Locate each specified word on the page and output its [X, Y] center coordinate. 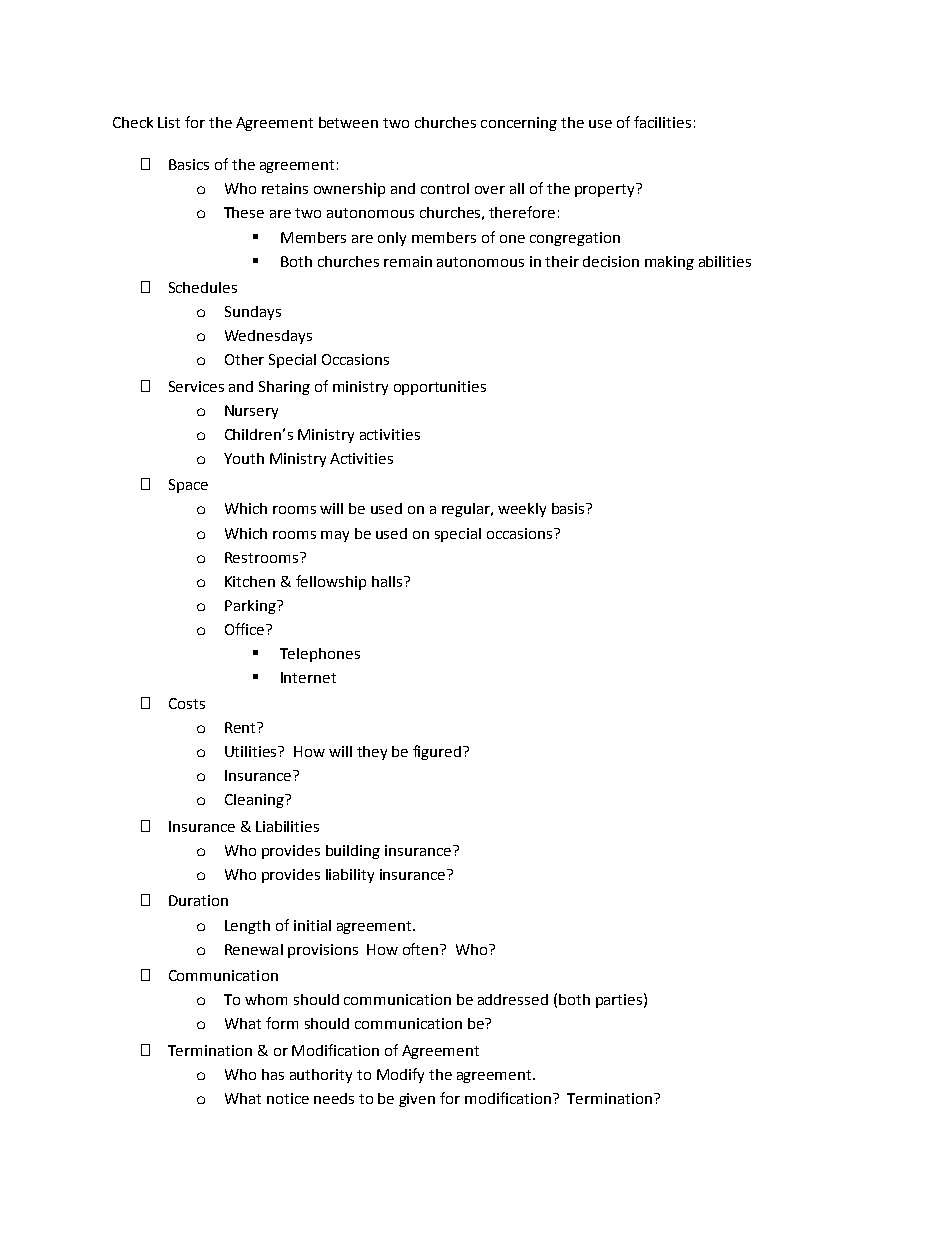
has [273, 1074]
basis [569, 508]
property [606, 190]
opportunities [440, 388]
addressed [513, 999]
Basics [189, 164]
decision [611, 261]
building [353, 852]
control [445, 188]
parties [619, 1001]
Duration [198, 900]
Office [246, 629]
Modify [400, 1075]
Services [196, 386]
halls [387, 581]
